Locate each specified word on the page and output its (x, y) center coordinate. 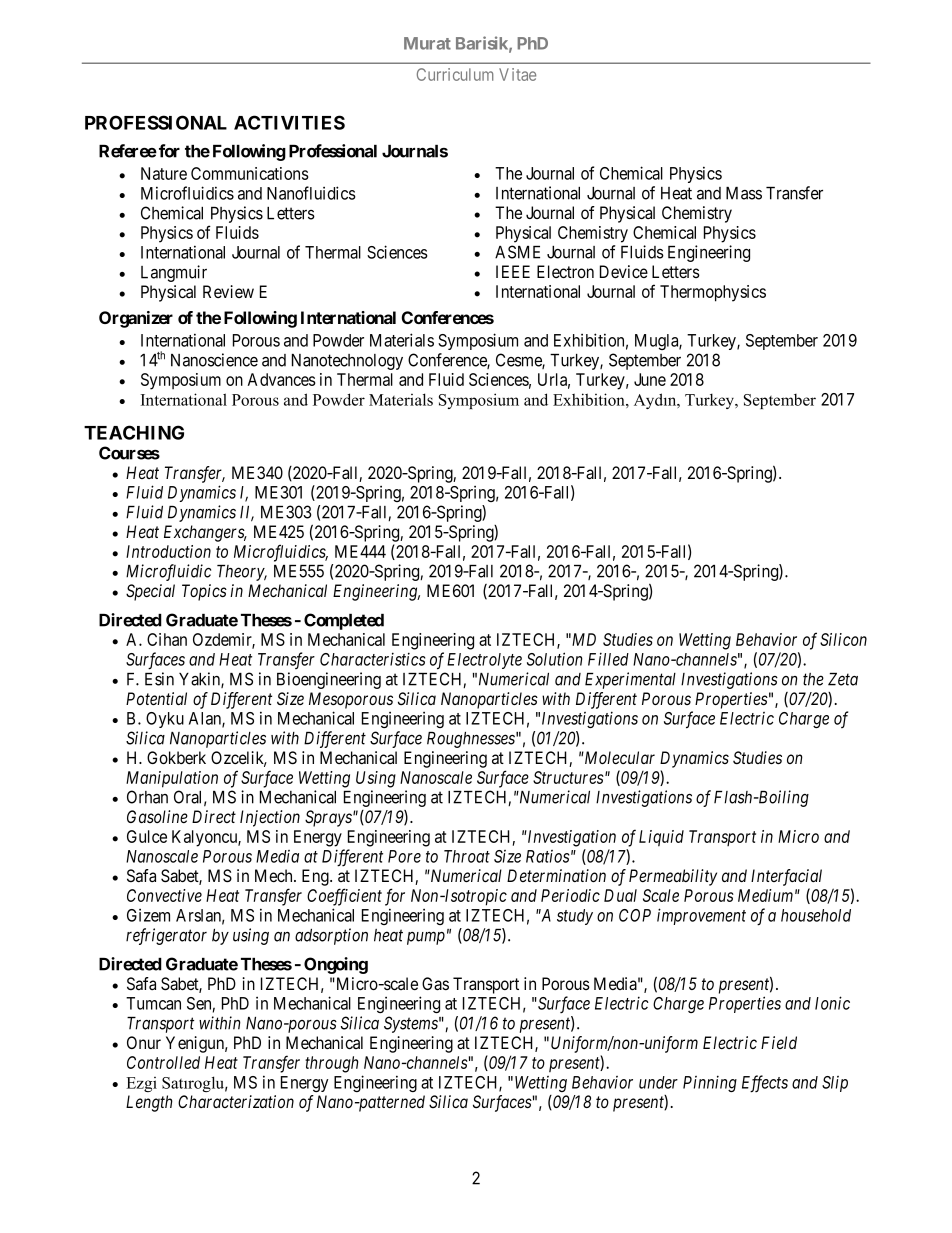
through (331, 1064)
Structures (568, 777)
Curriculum (455, 74)
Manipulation (172, 779)
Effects (765, 1084)
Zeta (843, 679)
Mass (744, 193)
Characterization (236, 1101)
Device (624, 271)
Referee (128, 151)
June (650, 379)
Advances (282, 379)
